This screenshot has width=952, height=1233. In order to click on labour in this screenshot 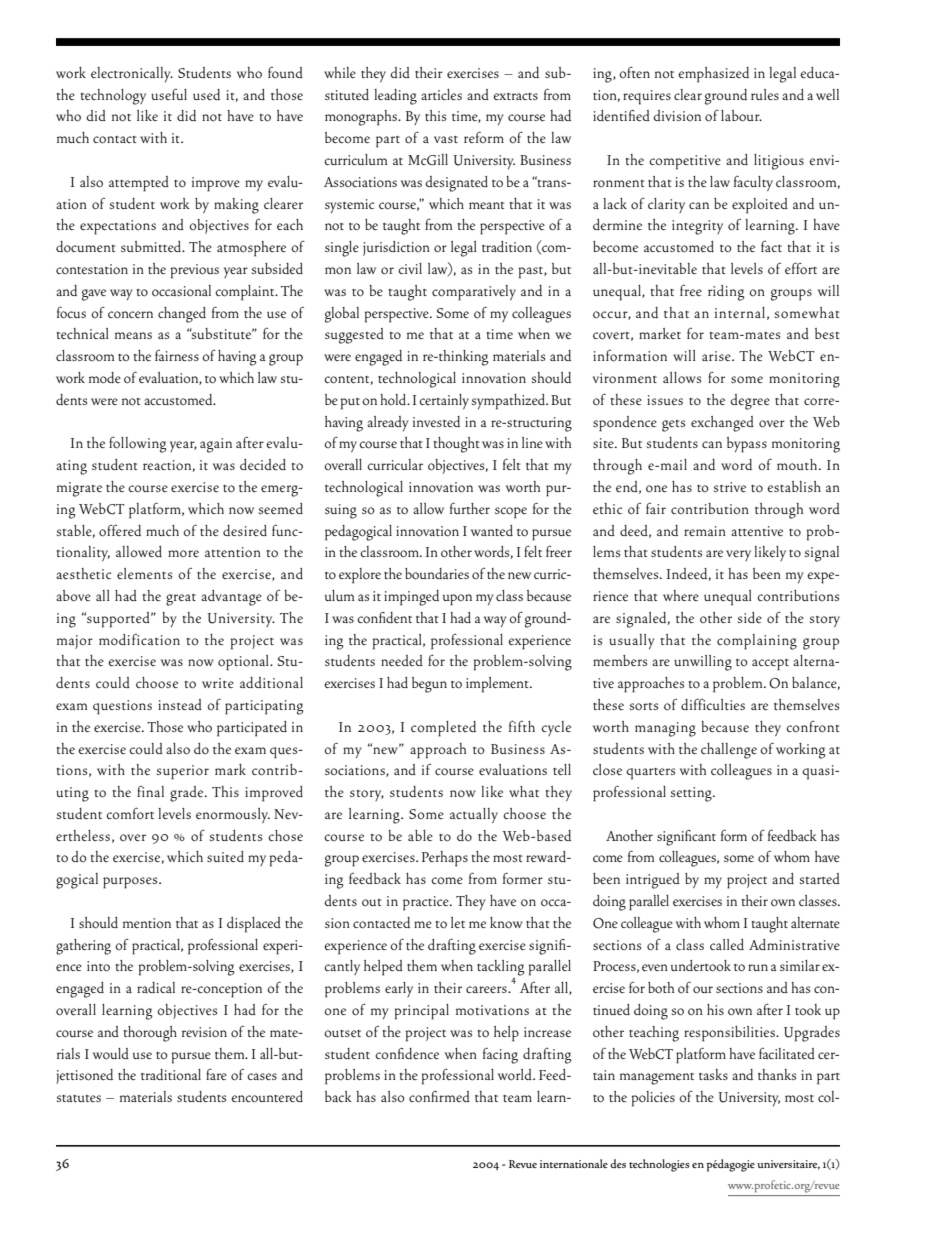, I will do `click(741, 116)`.
